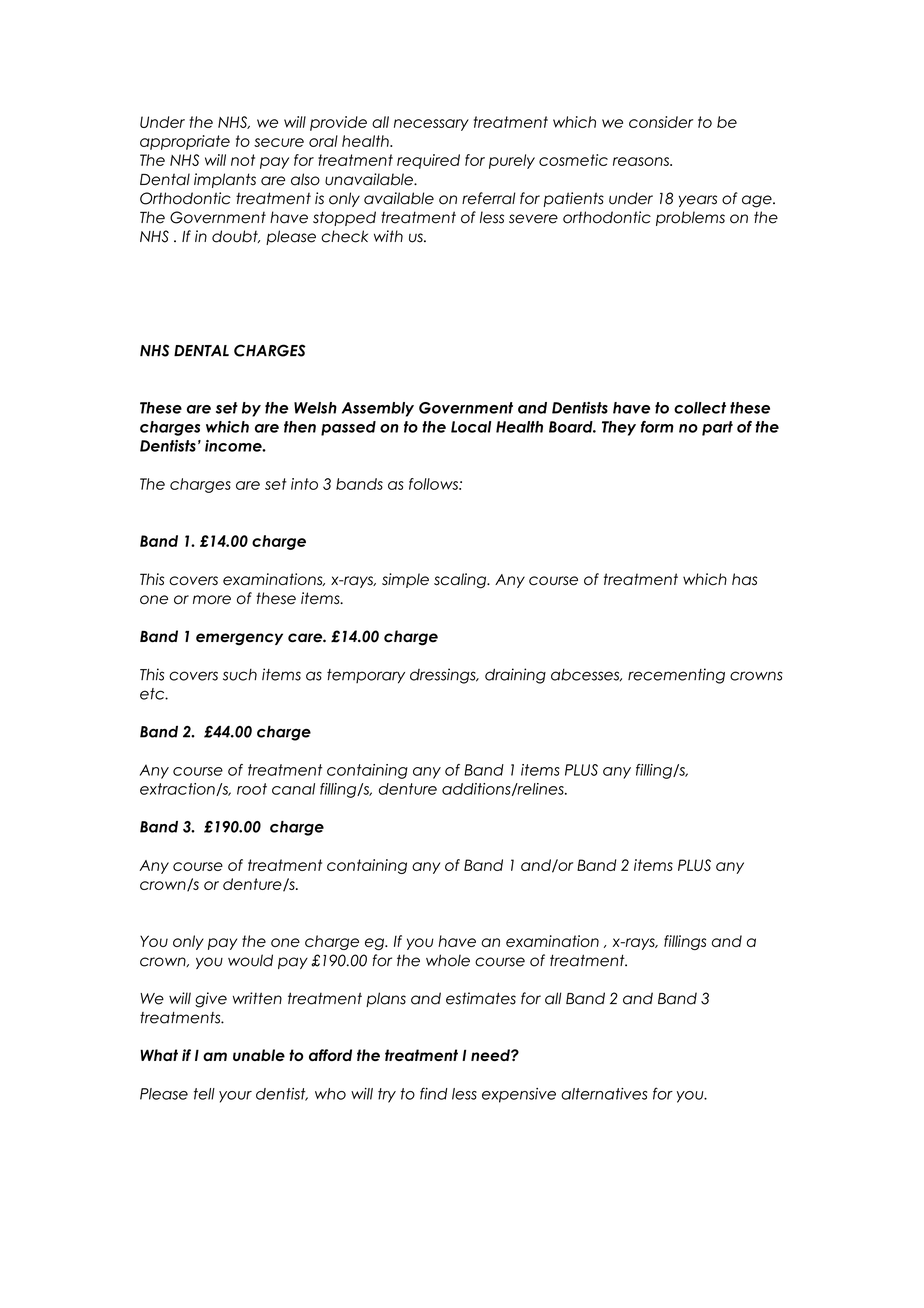 The height and width of the page is (1308, 924). What do you see at coordinates (661, 122) in the page?
I see `consider` at bounding box center [661, 122].
